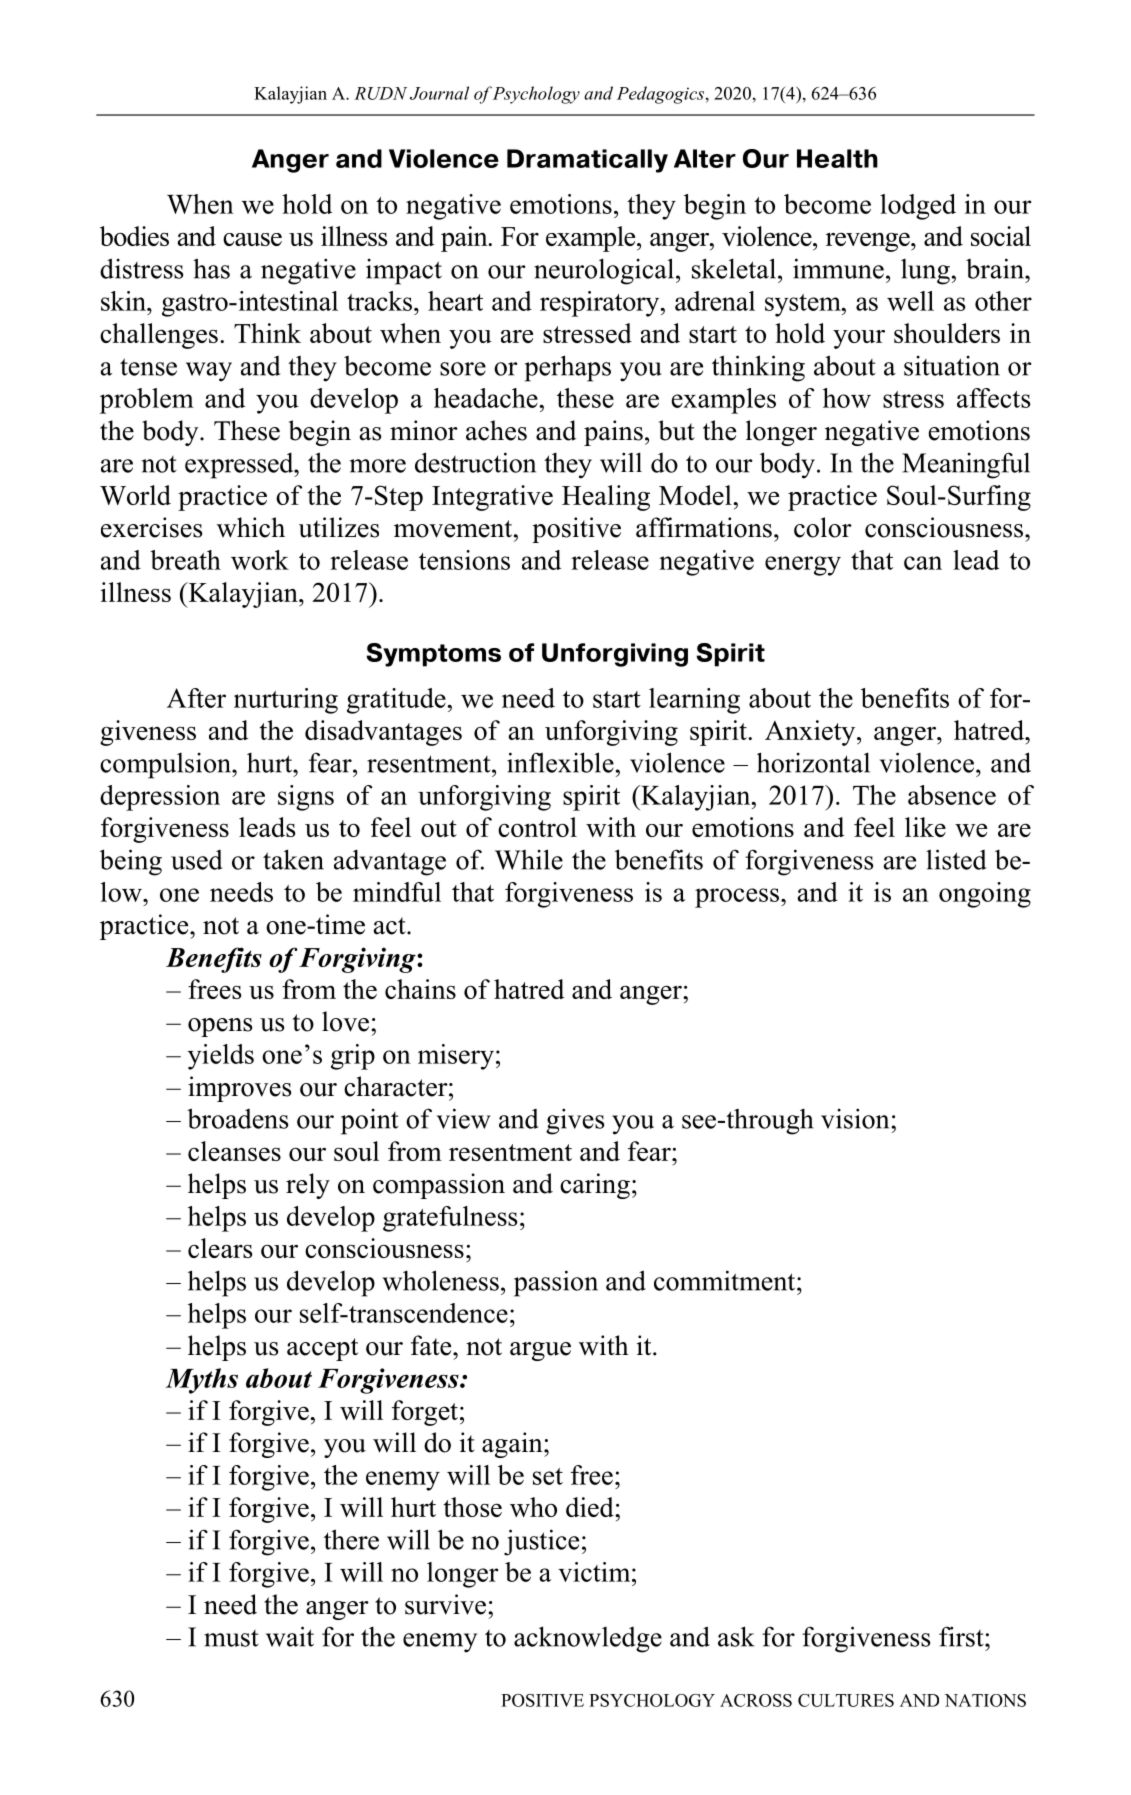 This screenshot has height=1795, width=1131. What do you see at coordinates (209, 372) in the screenshot?
I see `way` at bounding box center [209, 372].
